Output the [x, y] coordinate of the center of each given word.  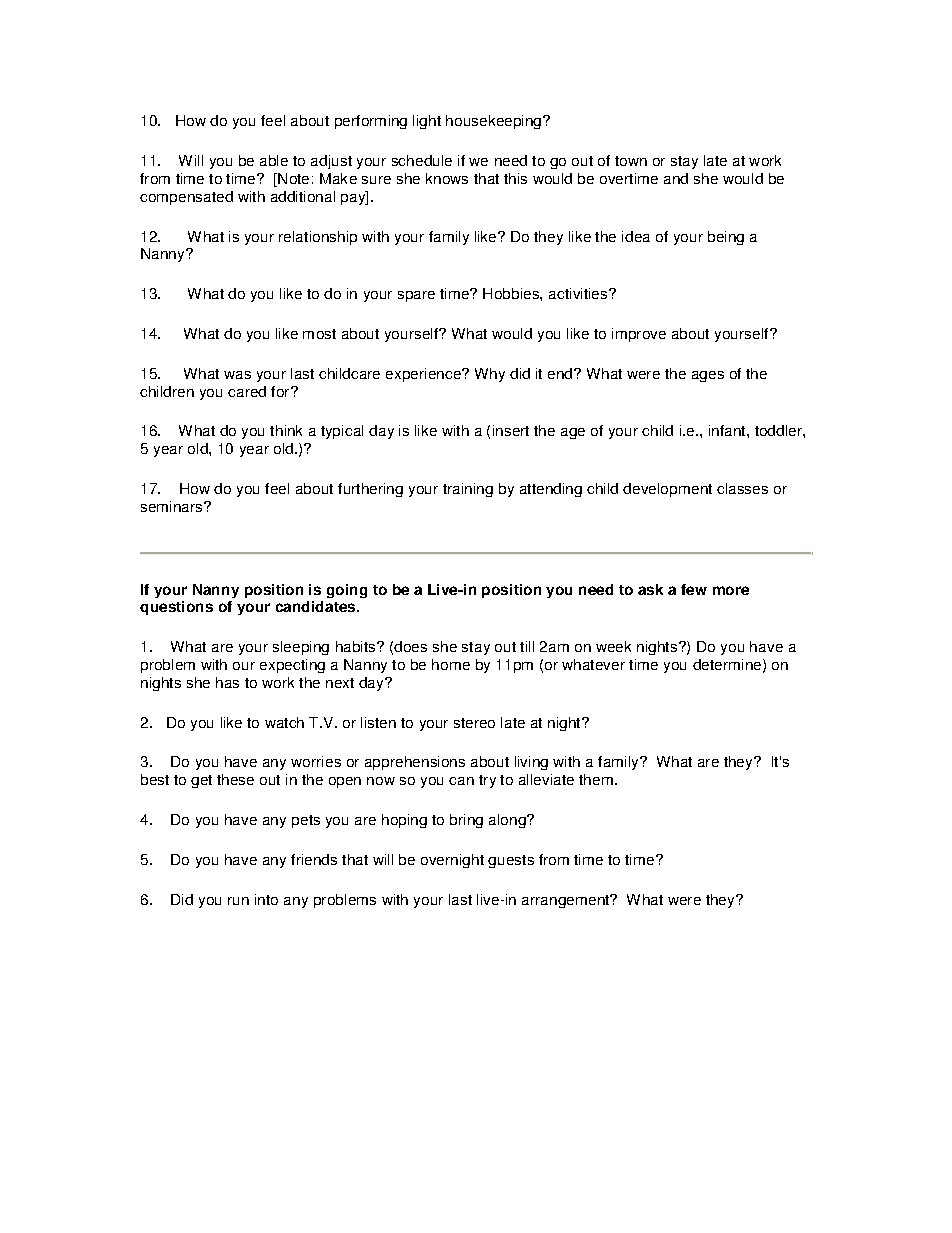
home [451, 664]
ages [708, 376]
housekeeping [495, 122]
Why [490, 375]
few [694, 589]
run [238, 901]
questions [176, 608]
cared [247, 391]
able [274, 160]
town [631, 161]
